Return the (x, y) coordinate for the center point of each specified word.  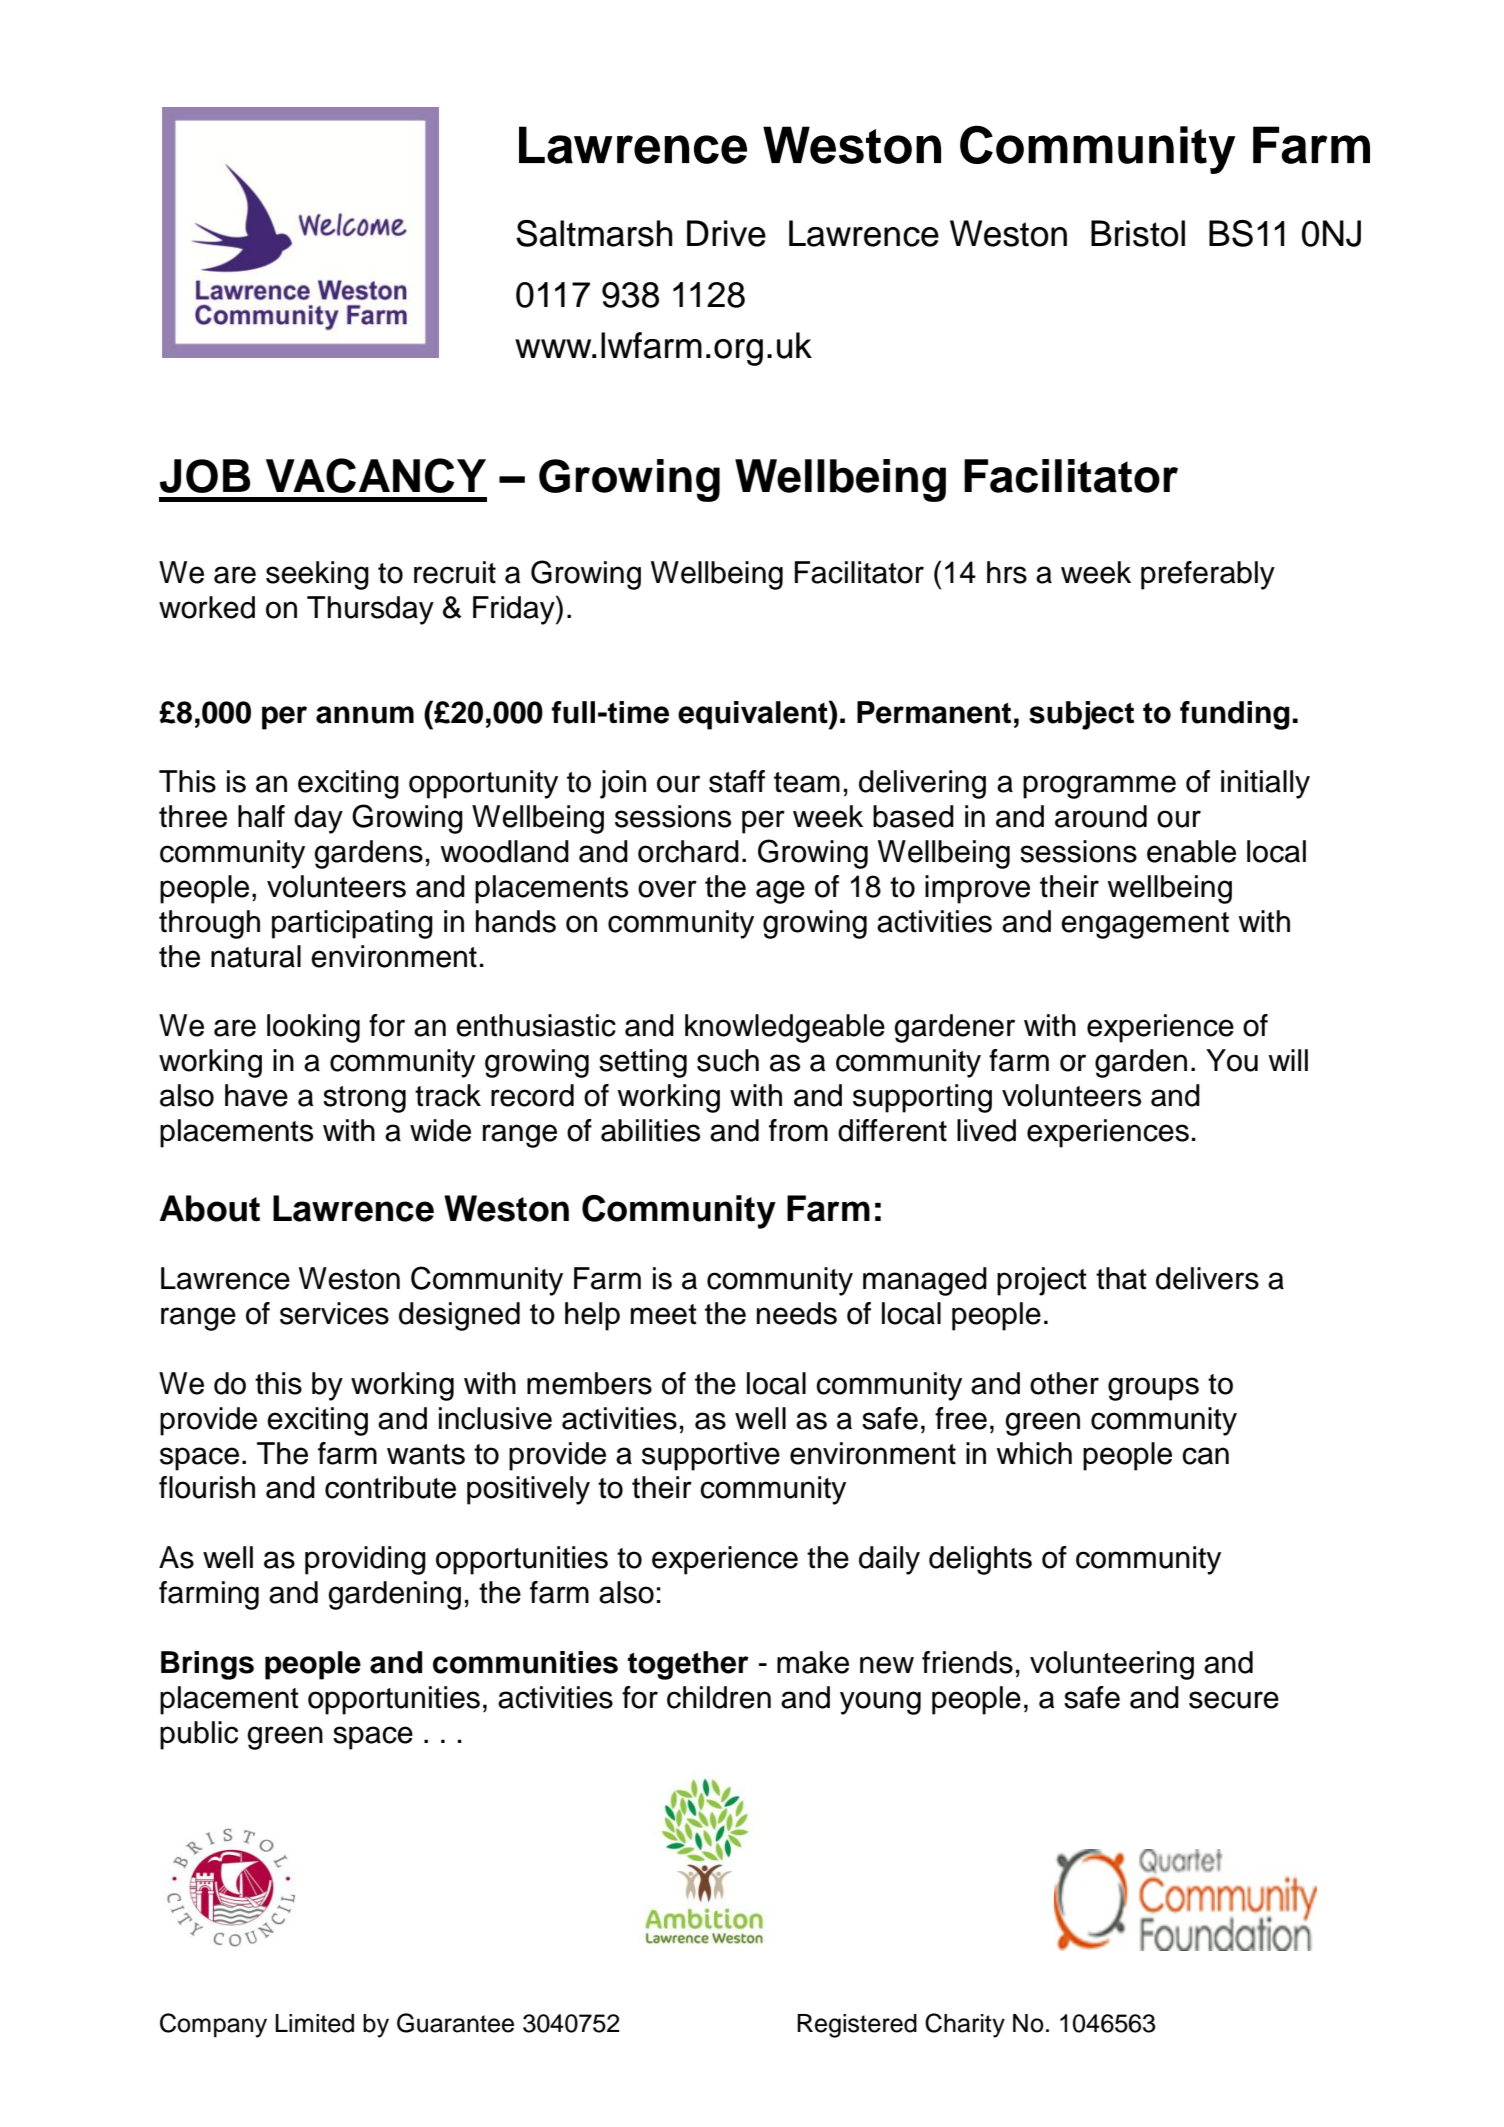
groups (1153, 1389)
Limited (314, 2023)
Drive (726, 233)
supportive (711, 1456)
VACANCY (376, 475)
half (261, 816)
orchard (688, 851)
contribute (390, 1487)
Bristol (1138, 233)
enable (1191, 851)
